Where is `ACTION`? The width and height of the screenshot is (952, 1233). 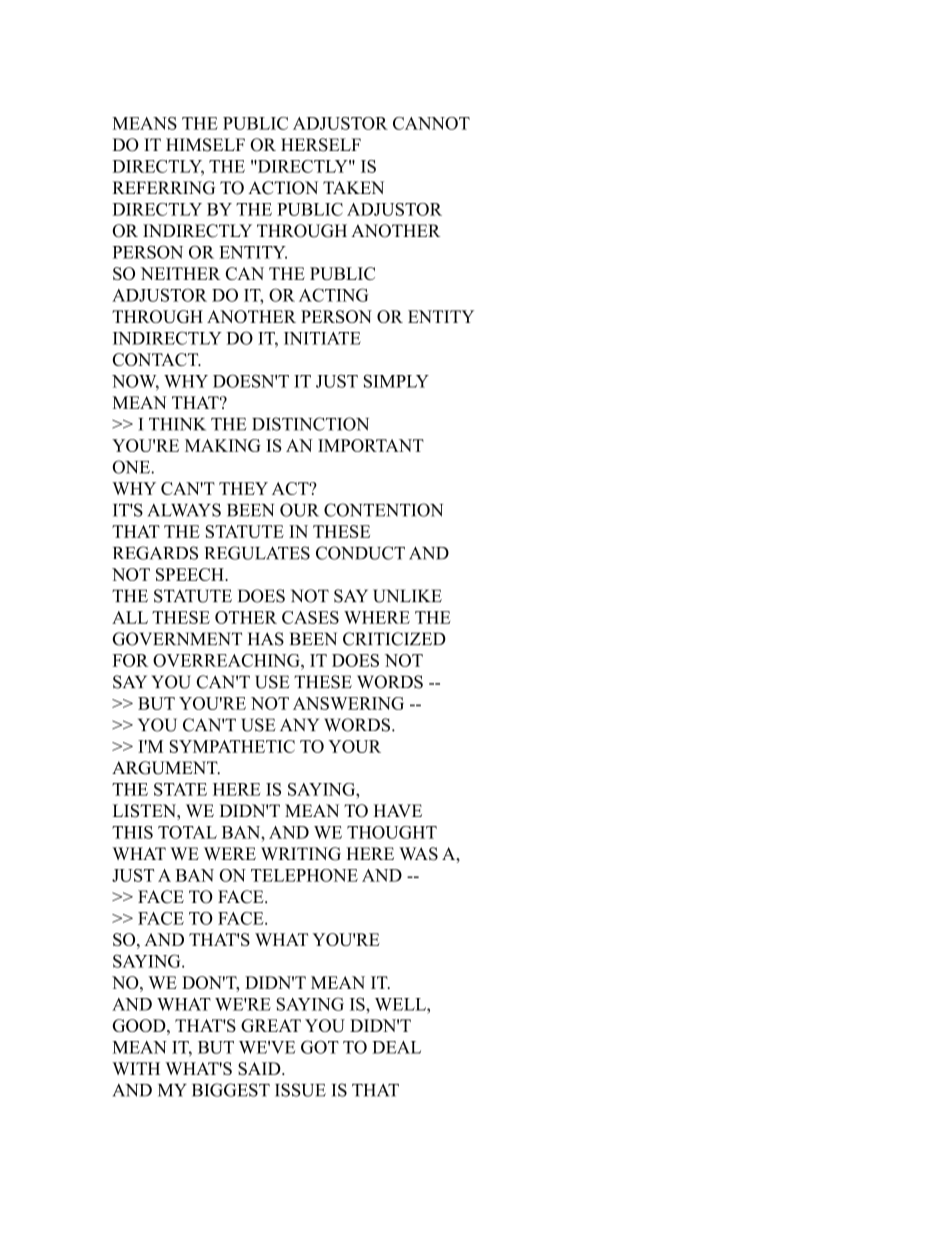
ACTION is located at coordinates (283, 188).
